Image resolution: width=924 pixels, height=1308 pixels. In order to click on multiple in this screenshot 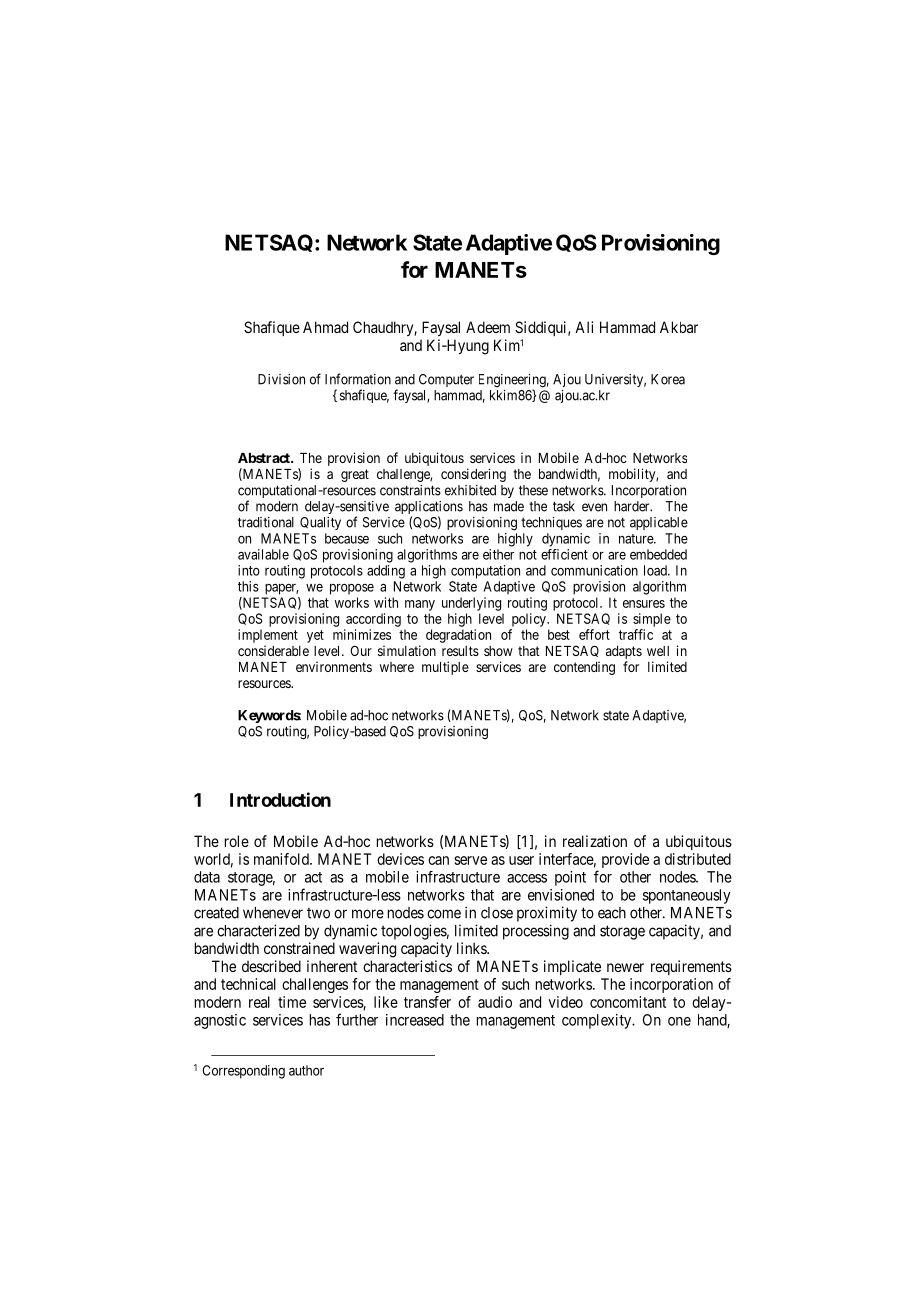, I will do `click(445, 668)`.
